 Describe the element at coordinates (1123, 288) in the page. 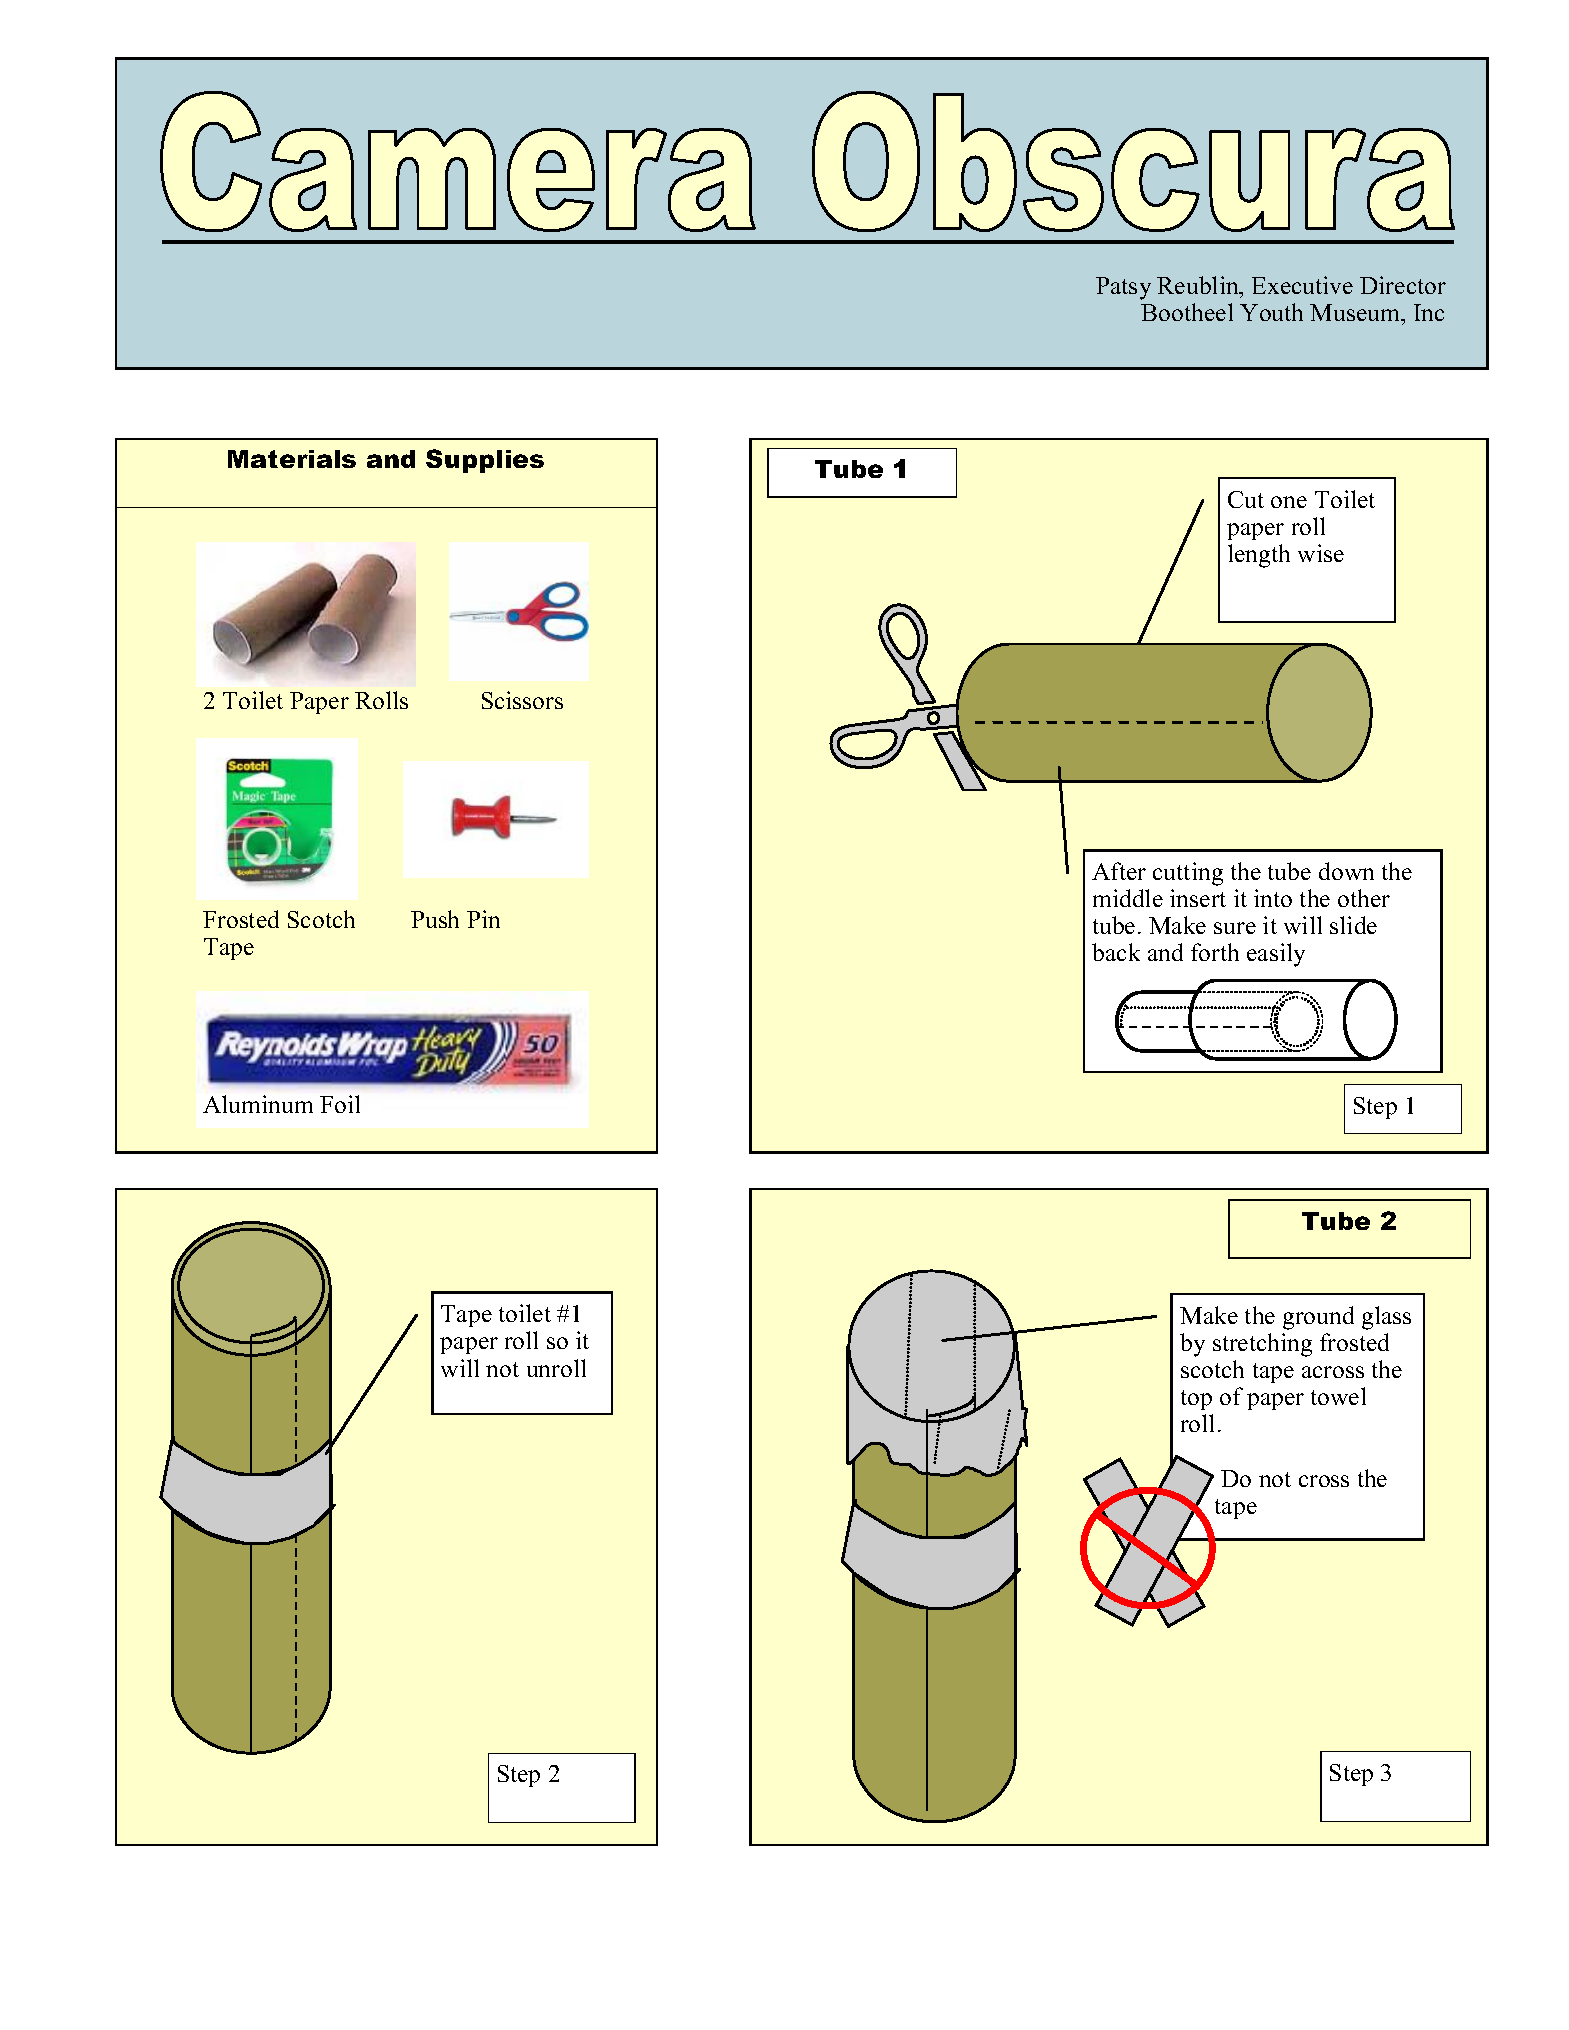

I see `Patsy` at that location.
